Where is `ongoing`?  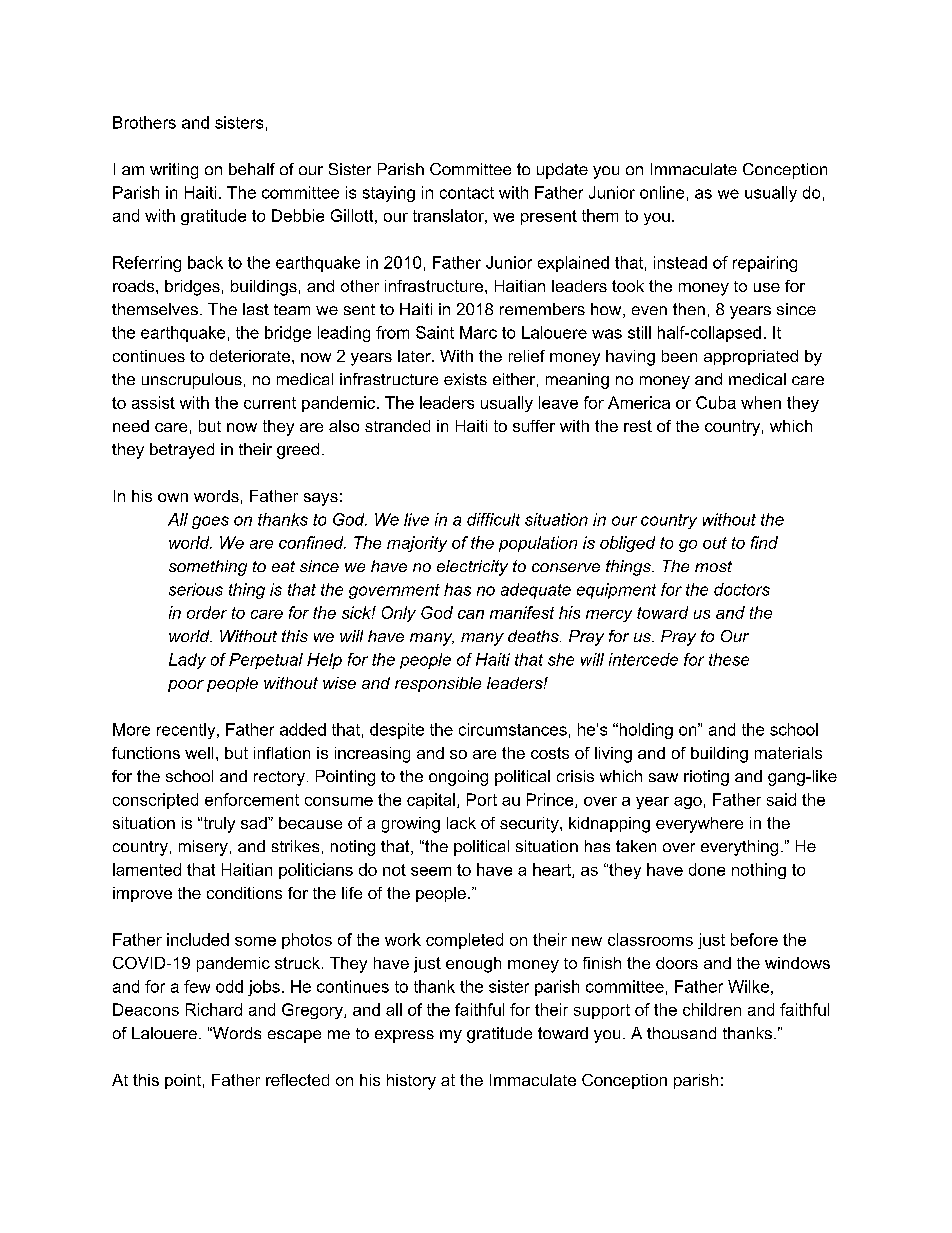 ongoing is located at coordinates (458, 778).
